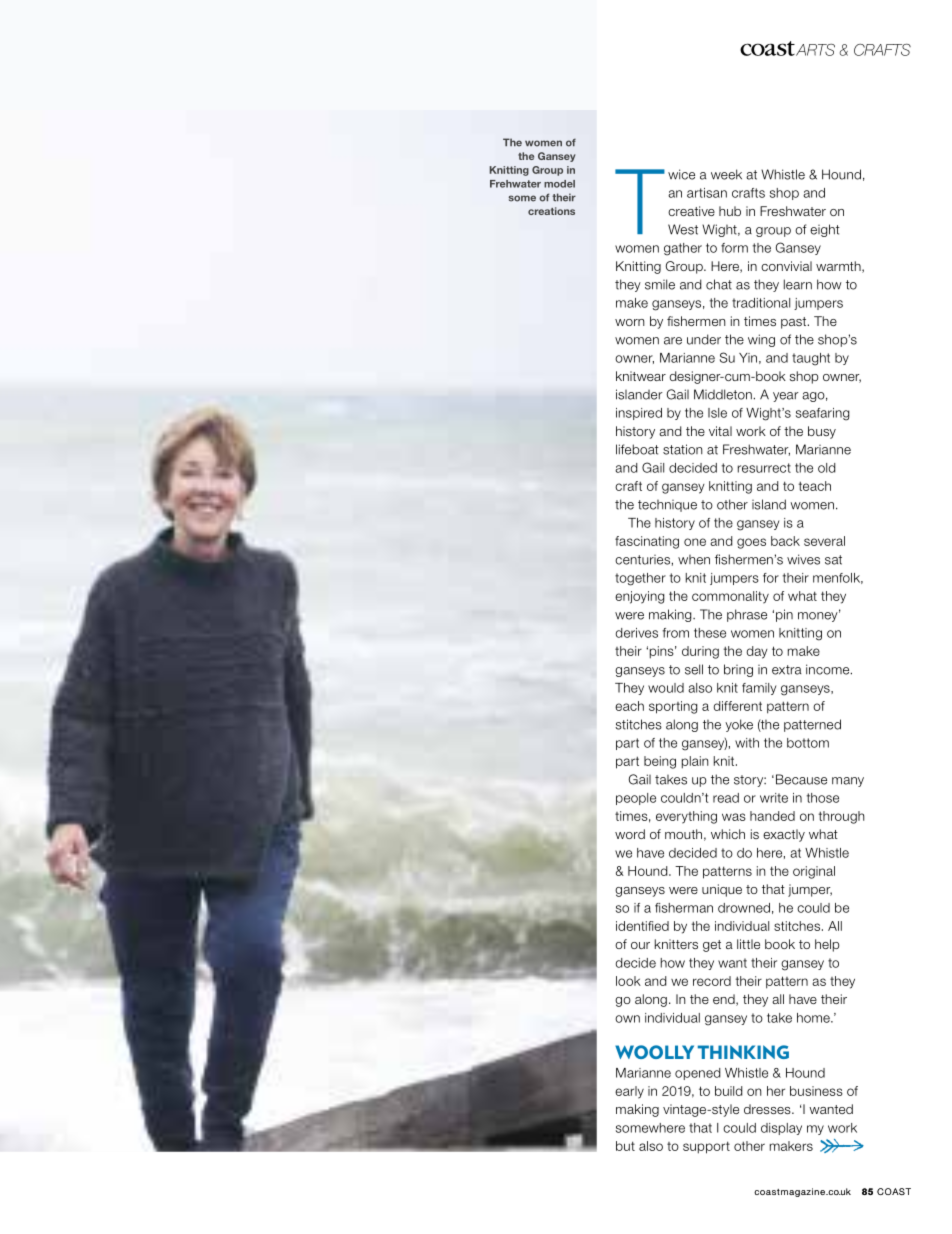  What do you see at coordinates (719, 284) in the image?
I see `chat` at bounding box center [719, 284].
